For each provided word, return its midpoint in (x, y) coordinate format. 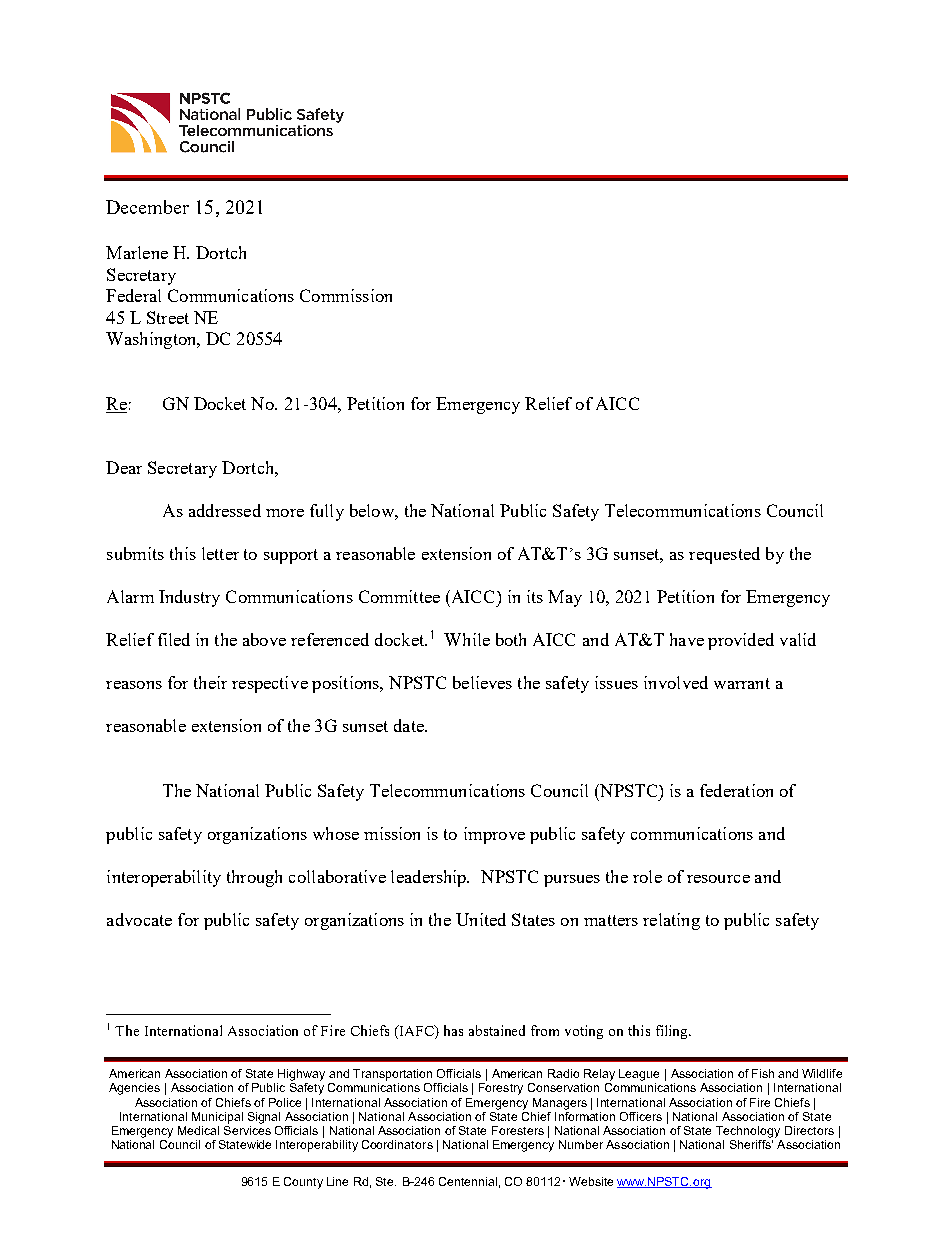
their (210, 682)
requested (724, 555)
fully (327, 512)
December (147, 207)
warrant (742, 683)
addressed (225, 510)
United (481, 919)
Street (168, 317)
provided (741, 641)
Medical (198, 1130)
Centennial (468, 1181)
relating (671, 921)
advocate (139, 919)
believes (482, 682)
